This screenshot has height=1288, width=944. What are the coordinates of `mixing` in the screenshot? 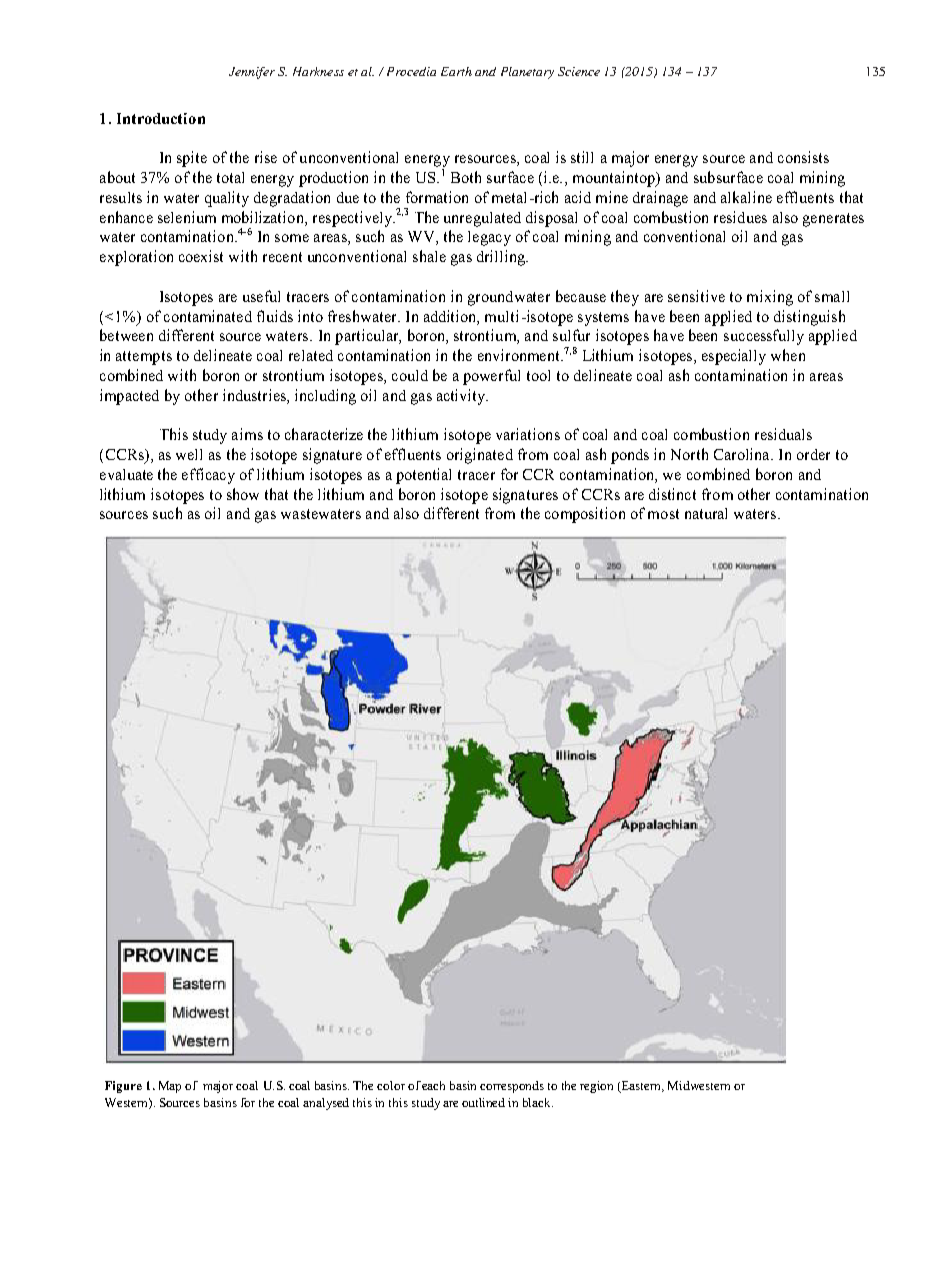 It's located at (770, 298).
